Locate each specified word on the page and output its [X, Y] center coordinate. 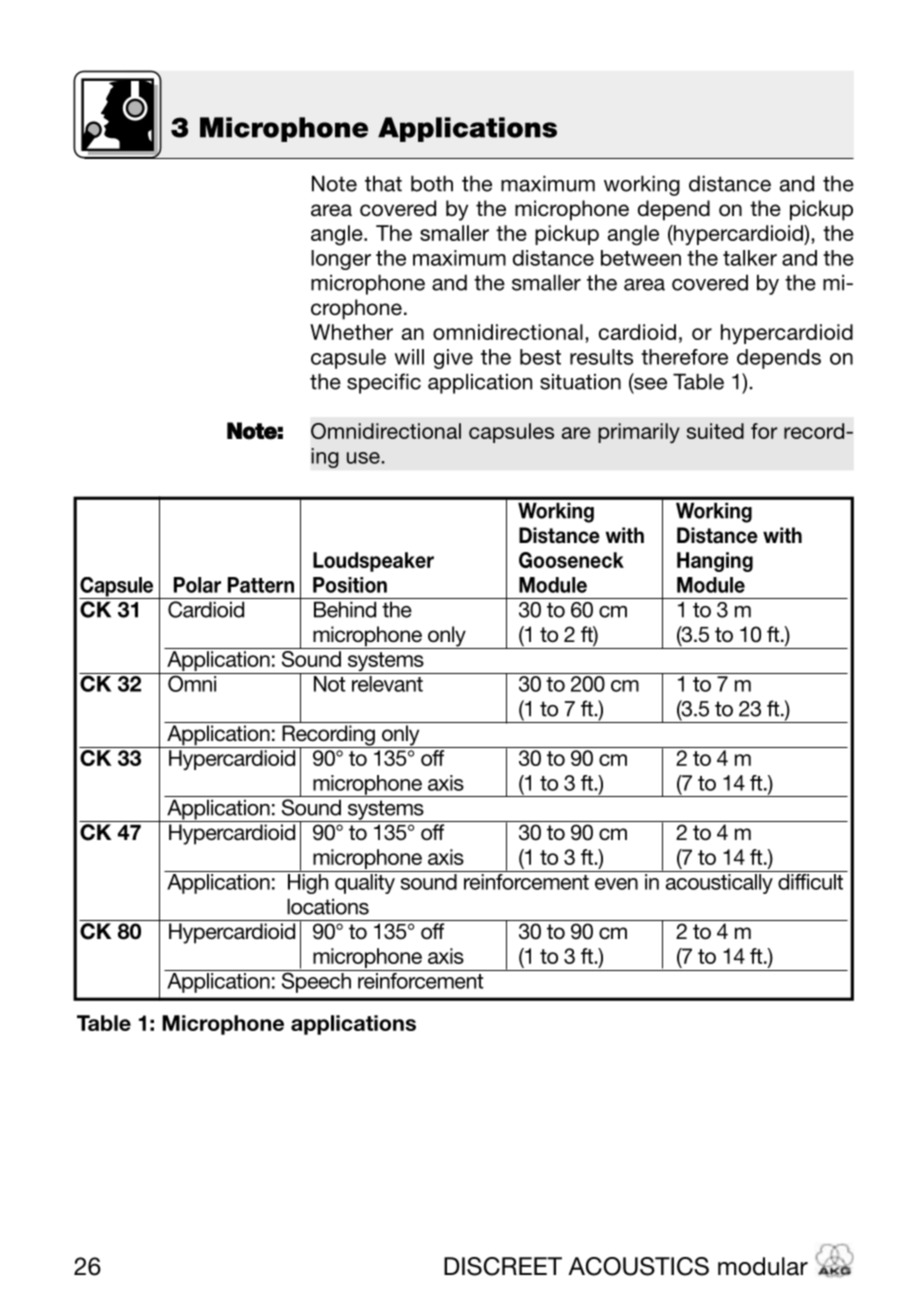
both [432, 183]
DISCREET [503, 1266]
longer [341, 260]
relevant [387, 684]
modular [763, 1266]
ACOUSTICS [638, 1266]
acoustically [719, 884]
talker [750, 258]
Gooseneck [571, 560]
